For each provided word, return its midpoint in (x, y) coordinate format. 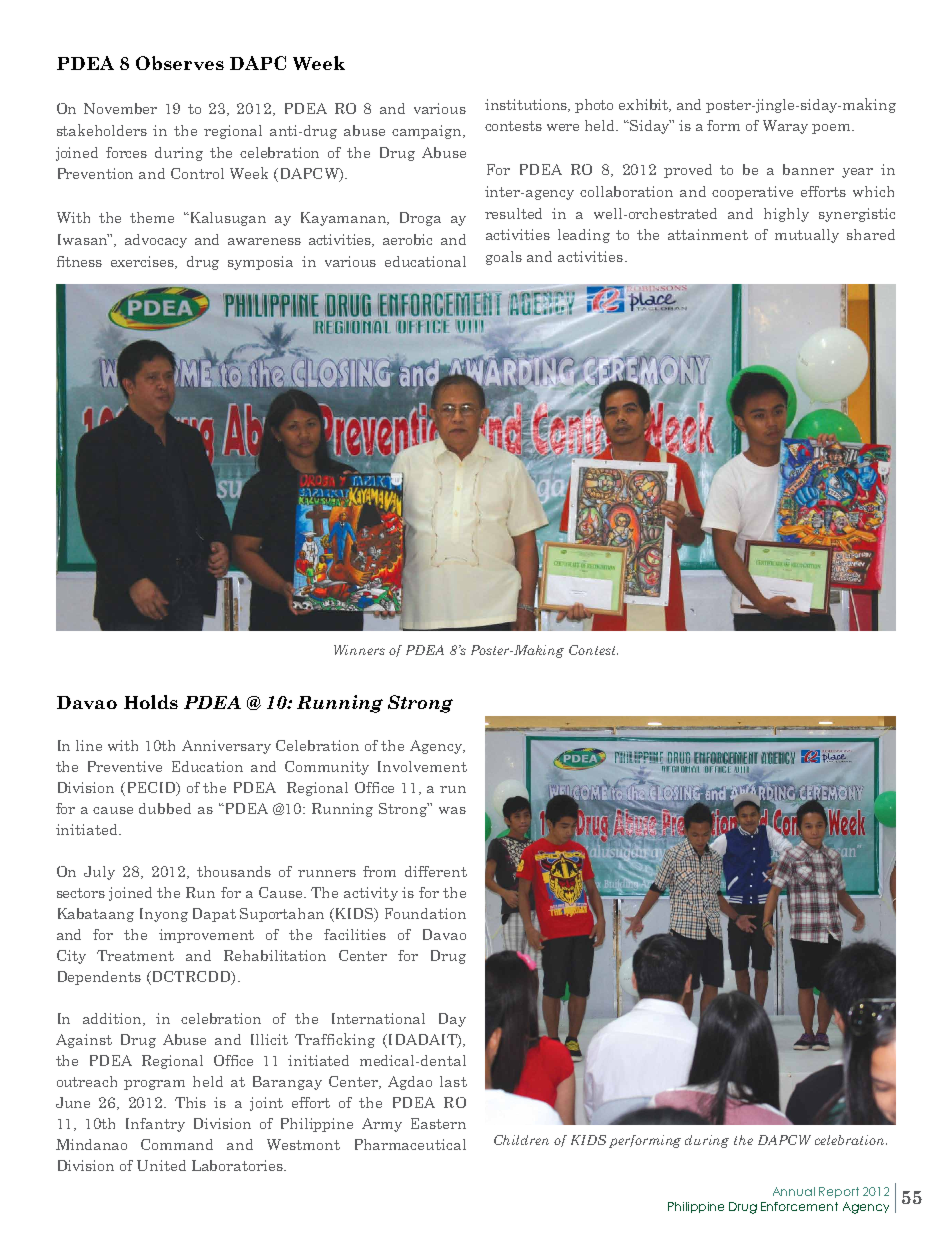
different (436, 871)
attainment (708, 234)
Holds (151, 702)
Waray (785, 127)
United (161, 1165)
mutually (807, 236)
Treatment (135, 955)
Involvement (422, 766)
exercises (143, 262)
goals (504, 258)
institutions (527, 105)
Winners (359, 650)
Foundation (425, 913)
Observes (180, 63)
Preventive (125, 766)
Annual (794, 1191)
